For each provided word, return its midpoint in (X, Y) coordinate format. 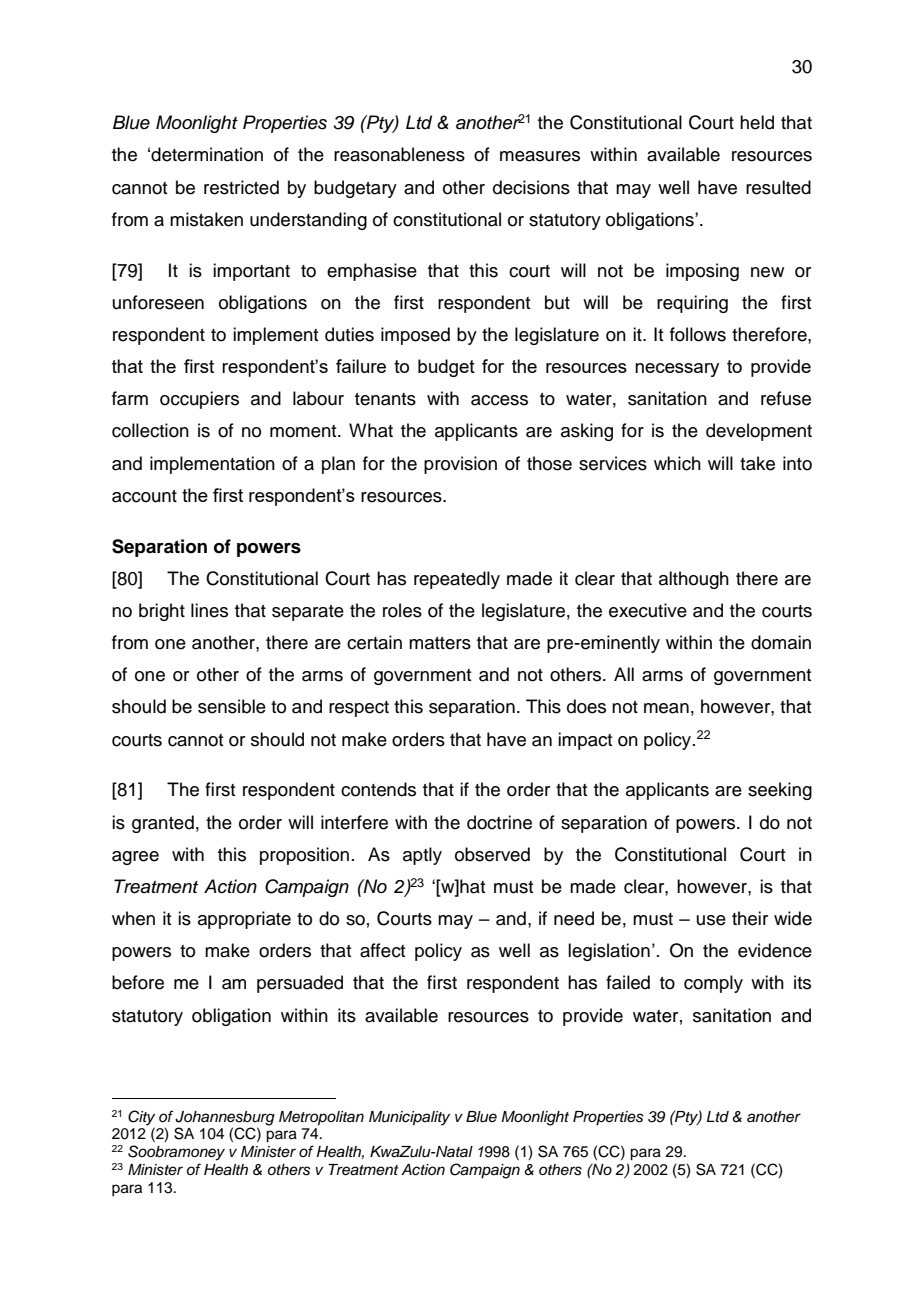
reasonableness (399, 154)
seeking (780, 791)
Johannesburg (225, 1118)
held (757, 122)
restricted (241, 187)
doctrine (499, 822)
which (677, 463)
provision (460, 465)
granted (163, 824)
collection (150, 430)
